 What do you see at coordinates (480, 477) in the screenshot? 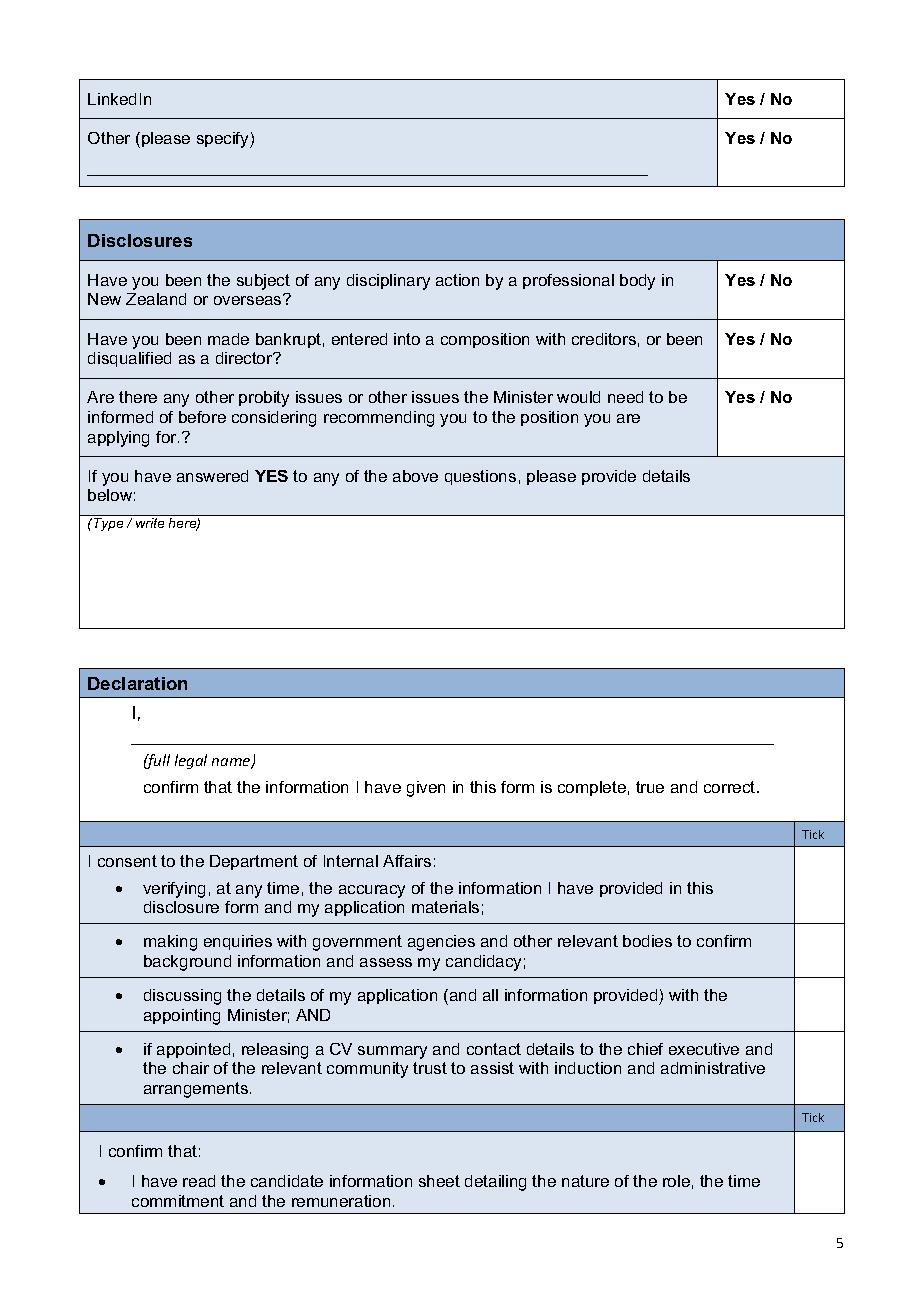
I see `questions` at bounding box center [480, 477].
